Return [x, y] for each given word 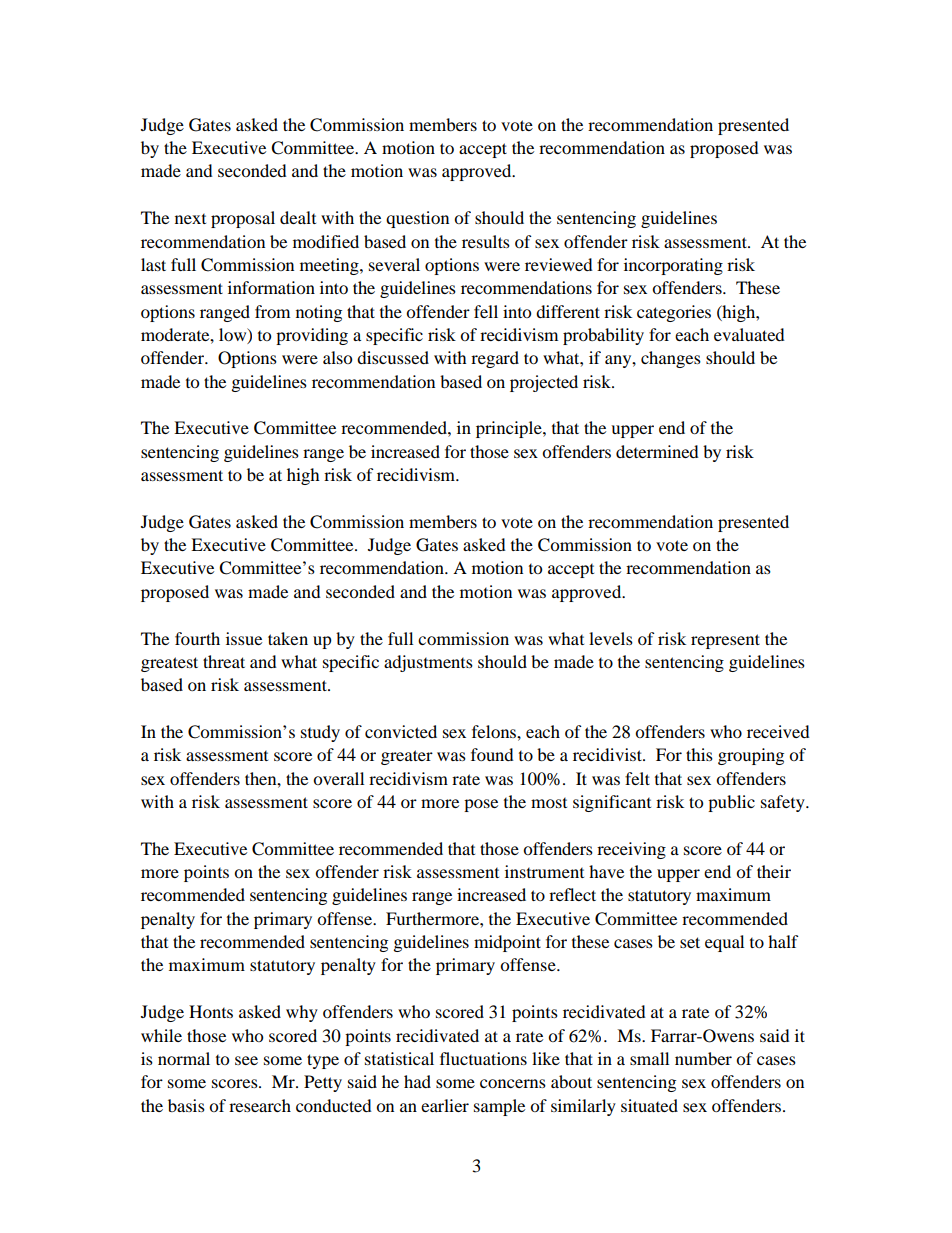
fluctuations [483, 1058]
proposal [243, 219]
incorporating [673, 266]
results [486, 241]
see [246, 1060]
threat [224, 661]
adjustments [428, 663]
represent [725, 641]
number [703, 1058]
